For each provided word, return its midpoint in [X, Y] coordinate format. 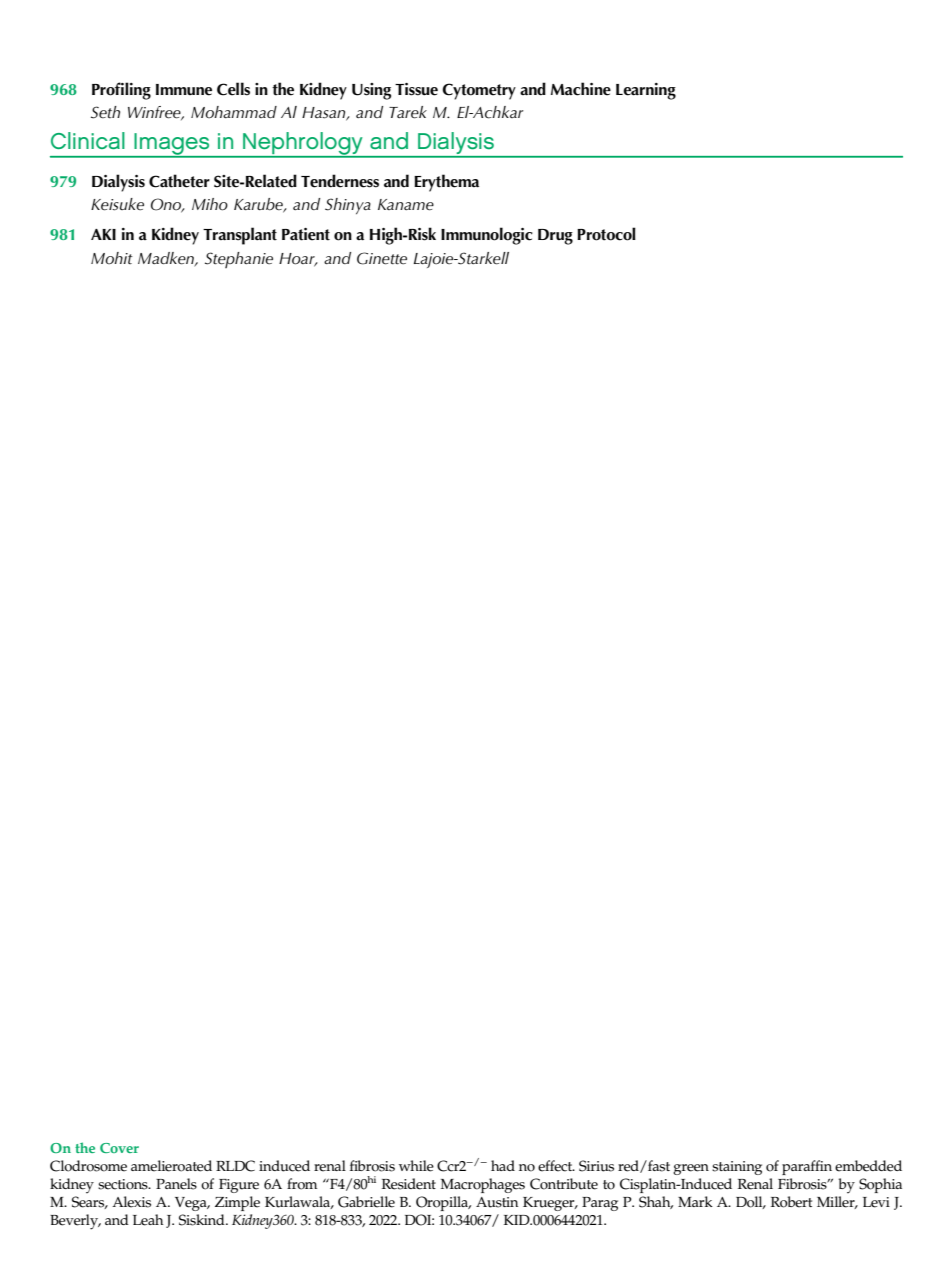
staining [737, 1168]
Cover [119, 1148]
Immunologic [487, 236]
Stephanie [239, 260]
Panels [176, 1184]
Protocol [606, 234]
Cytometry [479, 91]
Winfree [155, 113]
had [503, 1165]
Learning [646, 91]
